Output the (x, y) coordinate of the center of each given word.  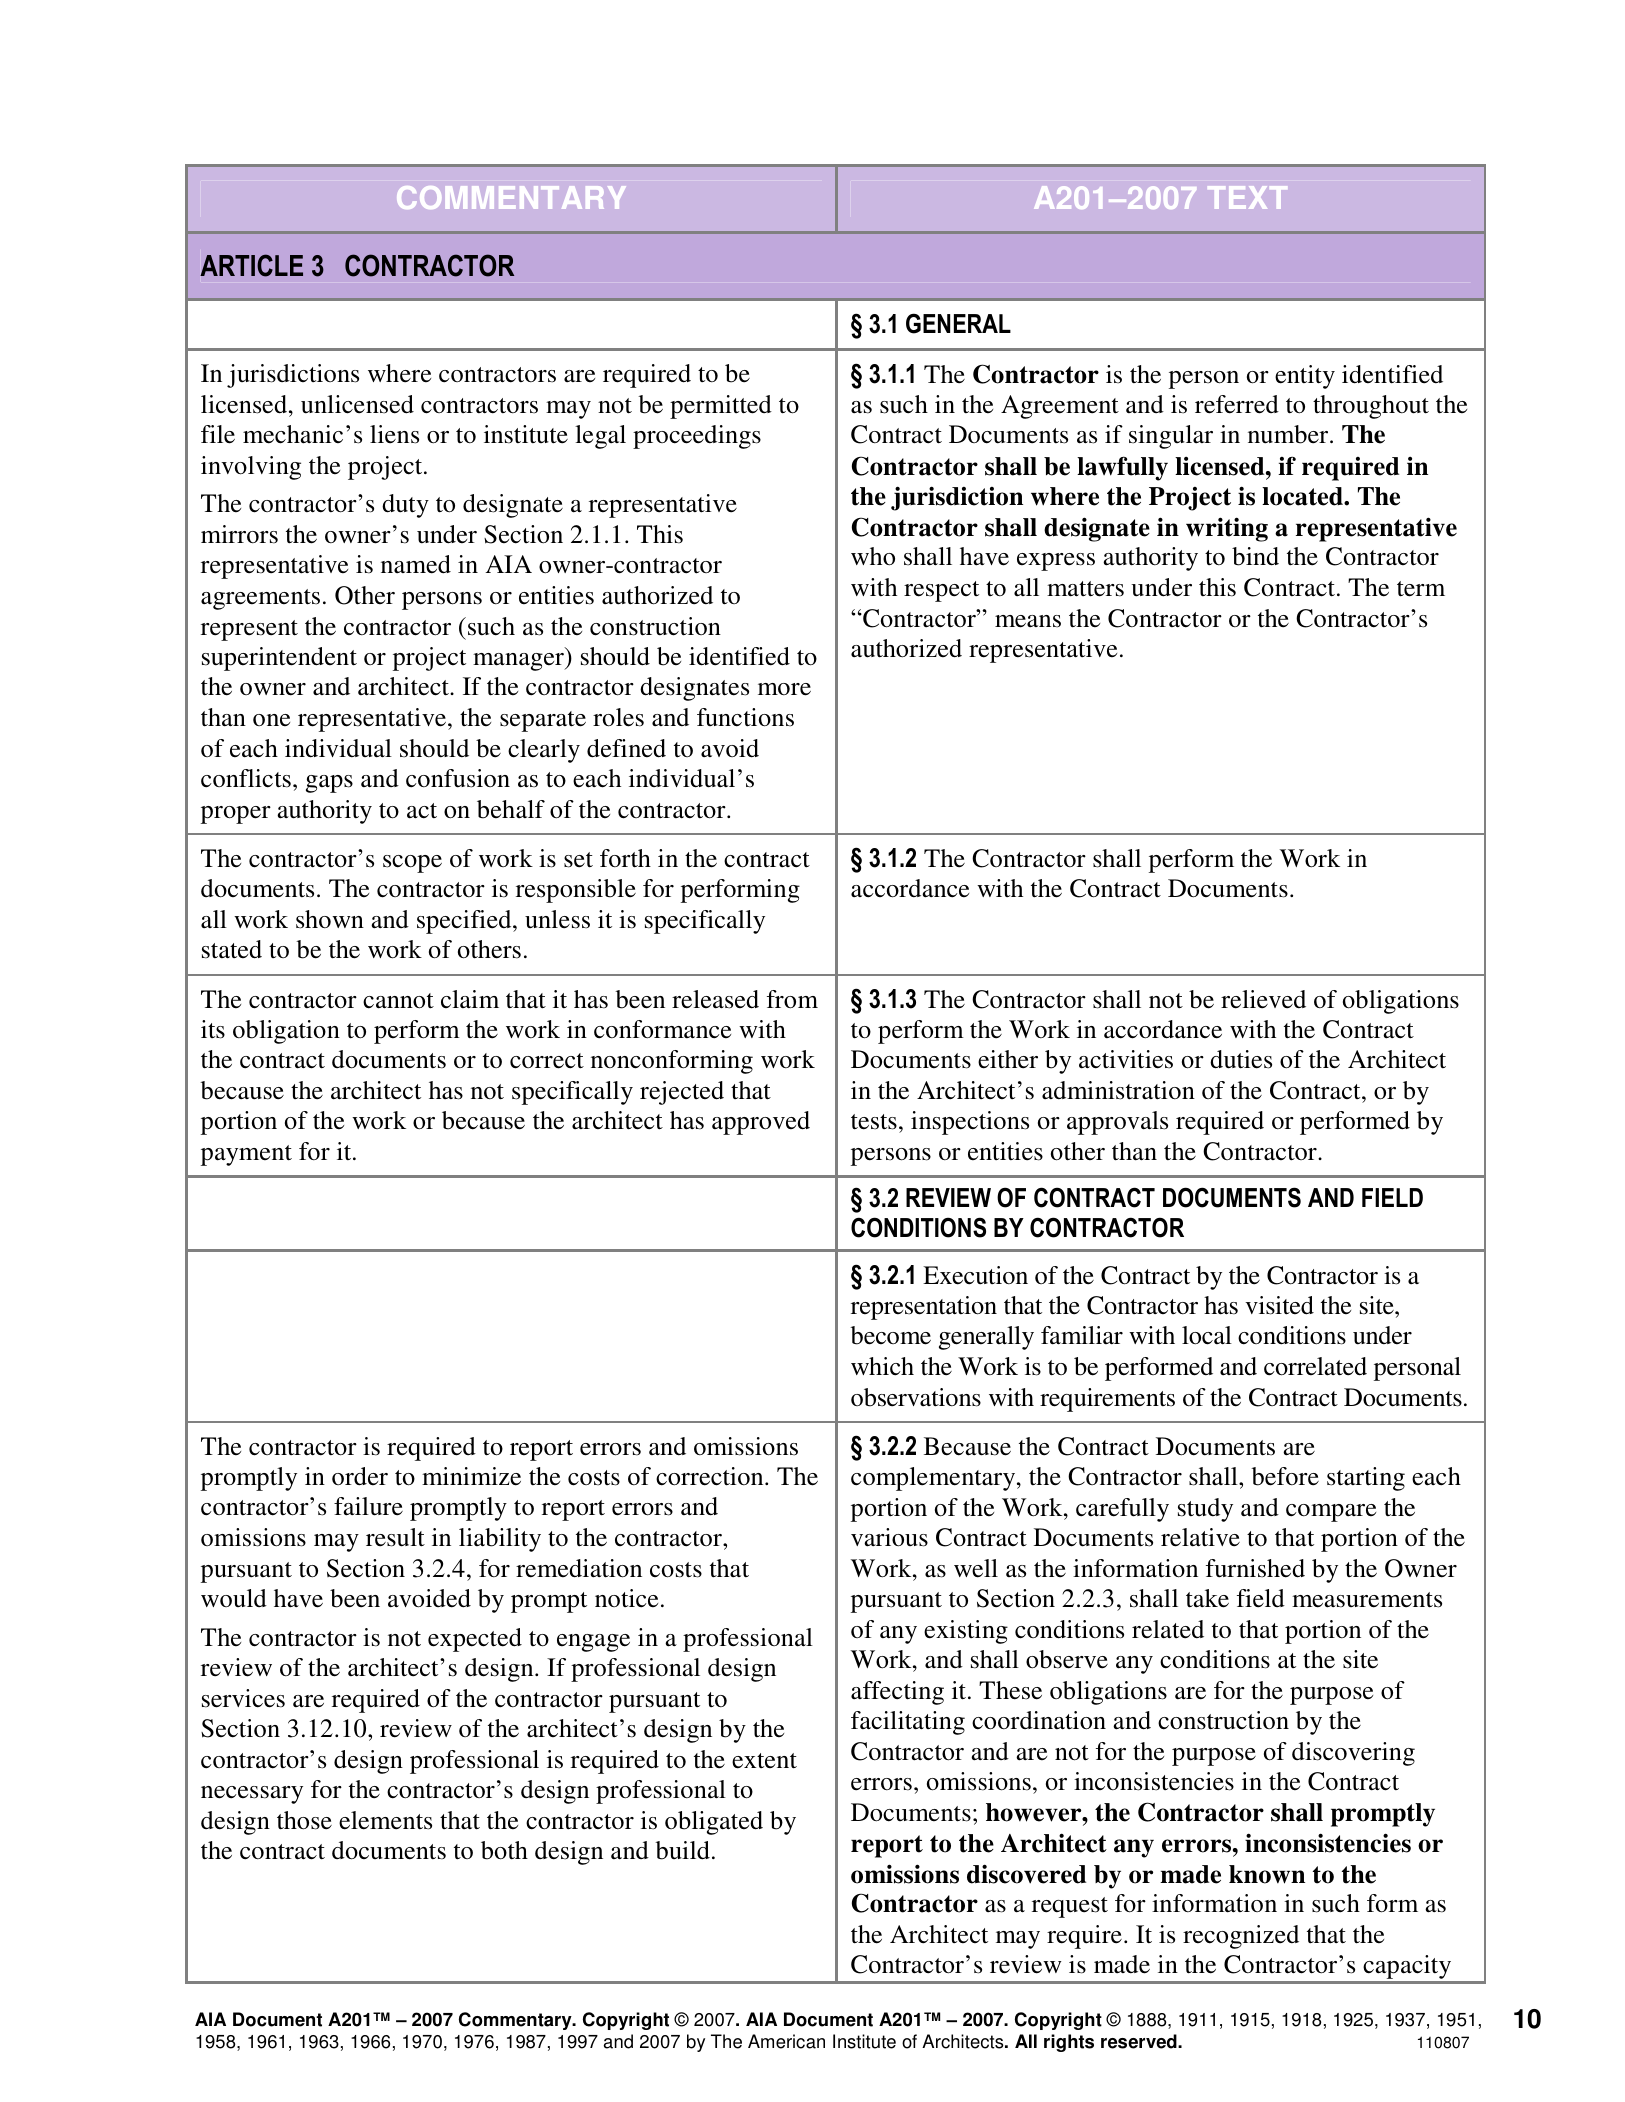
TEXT (1247, 197)
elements (385, 1820)
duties (1241, 1059)
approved (761, 1123)
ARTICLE (251, 265)
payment (246, 1155)
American (786, 2041)
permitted (721, 407)
